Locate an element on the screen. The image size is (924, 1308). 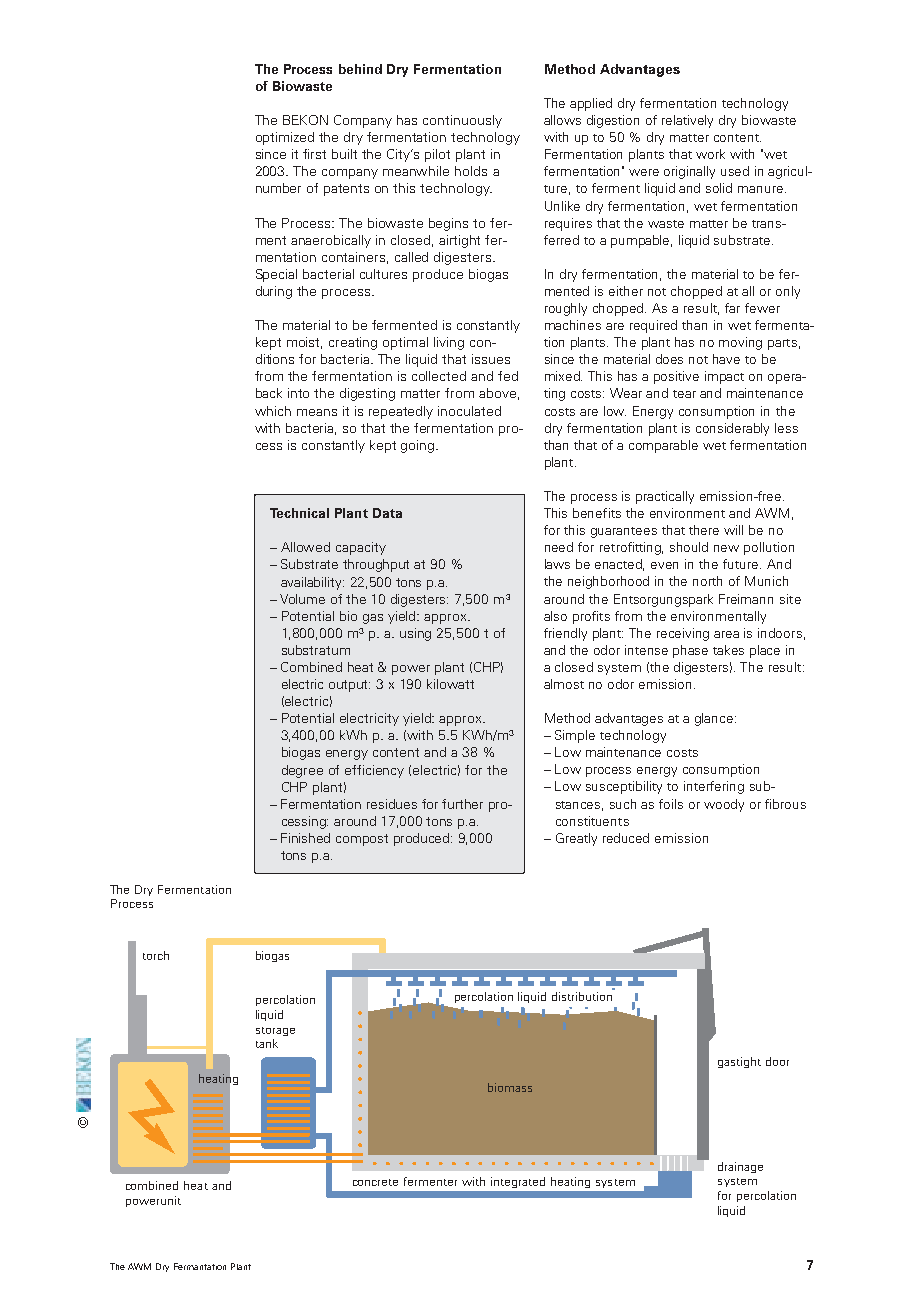
area is located at coordinates (726, 634).
